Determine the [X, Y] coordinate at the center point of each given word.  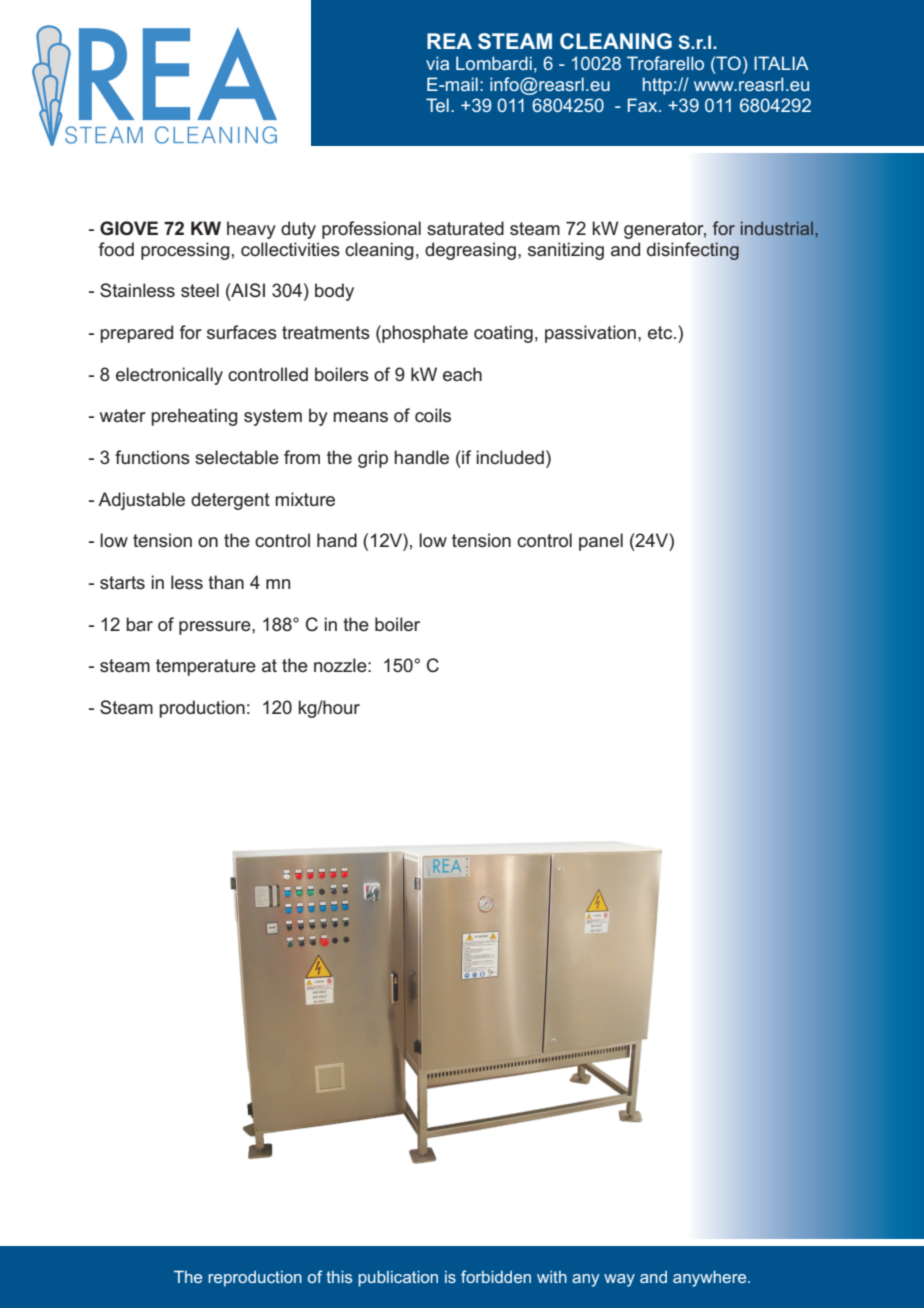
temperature [206, 667]
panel [601, 542]
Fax [644, 105]
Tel [437, 105]
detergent [230, 501]
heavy [251, 230]
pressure [216, 628]
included [510, 457]
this [339, 1277]
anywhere [711, 1279]
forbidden [496, 1276]
